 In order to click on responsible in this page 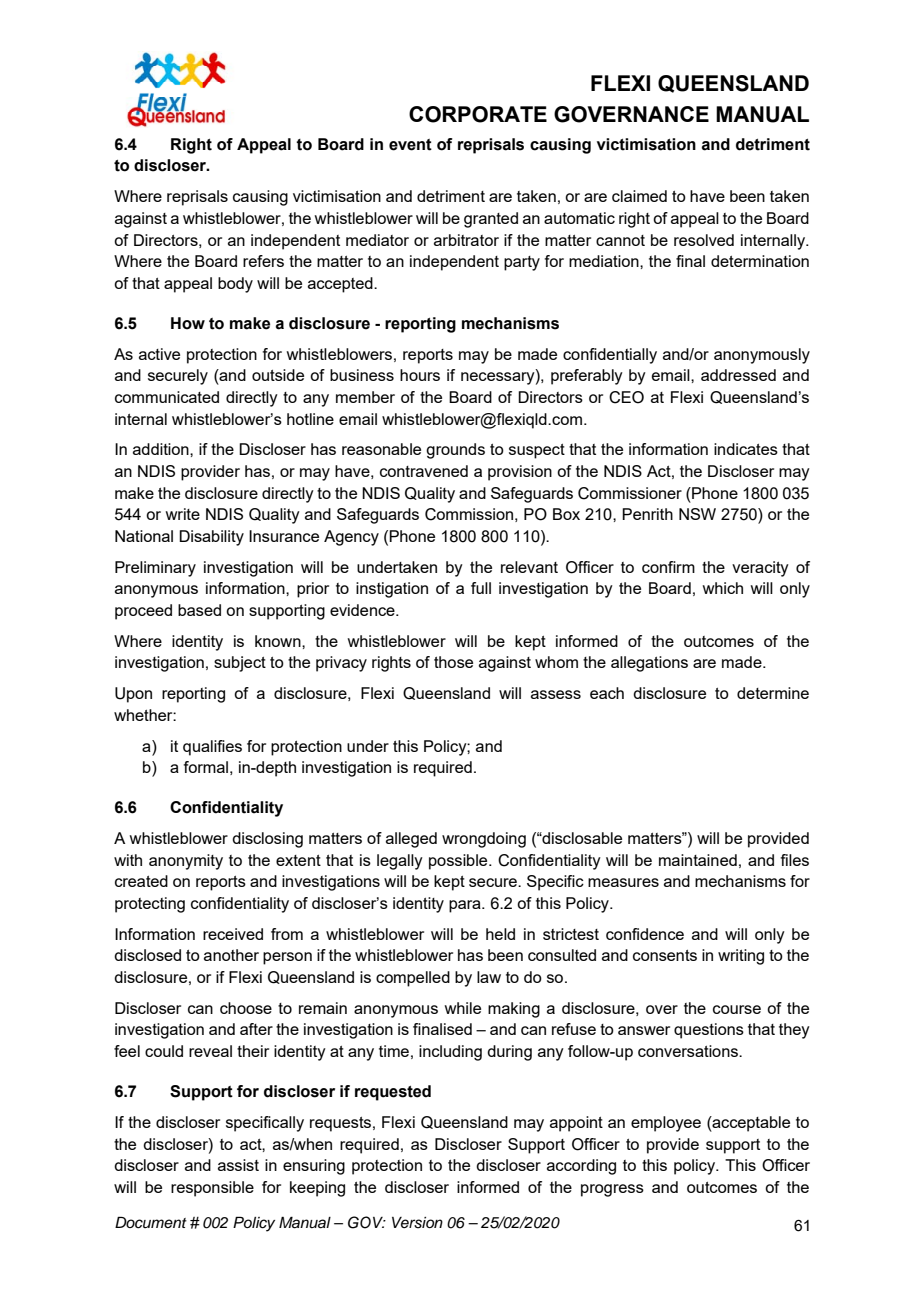, I will do `click(212, 1189)`.
